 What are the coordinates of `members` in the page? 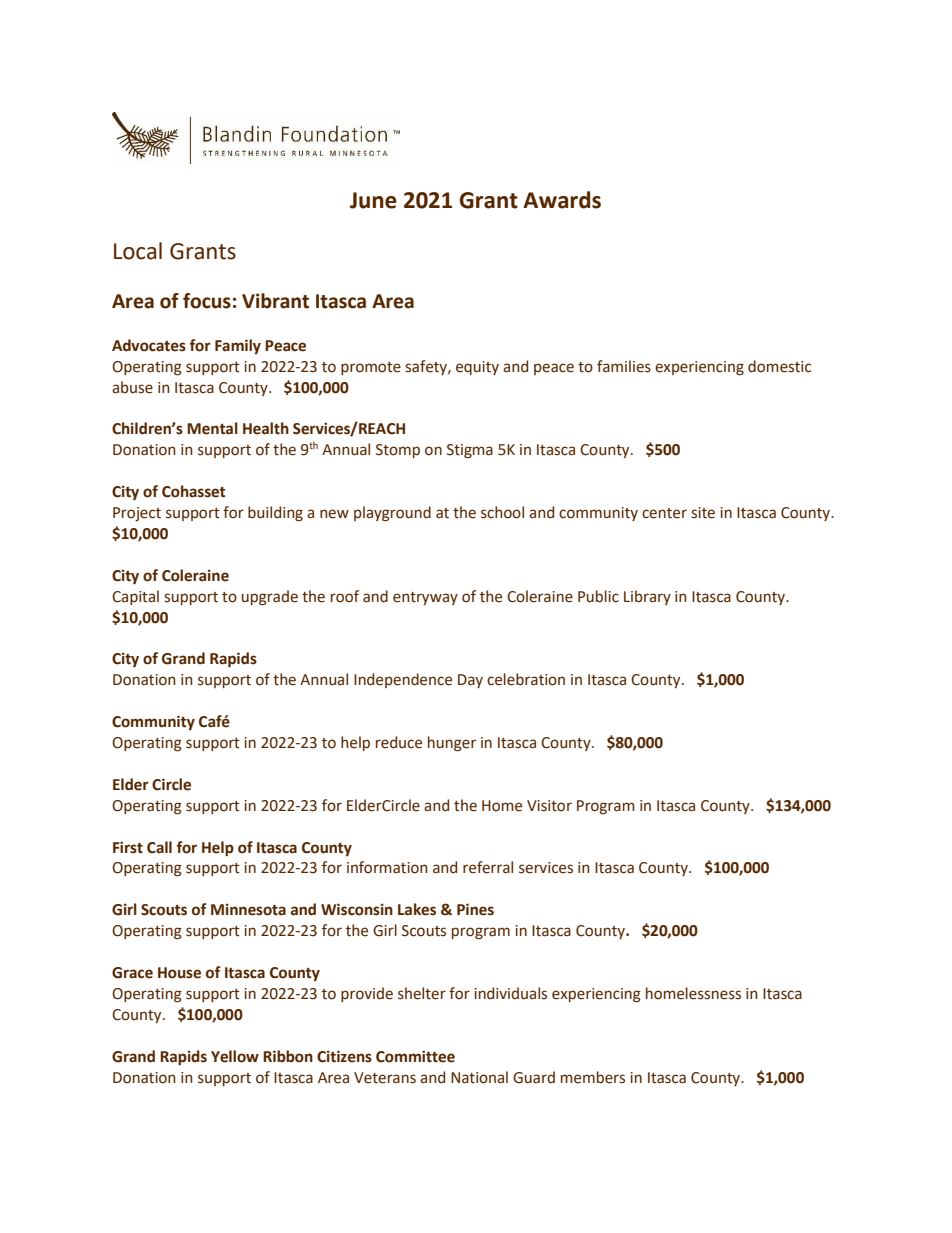 It's located at (593, 1077).
